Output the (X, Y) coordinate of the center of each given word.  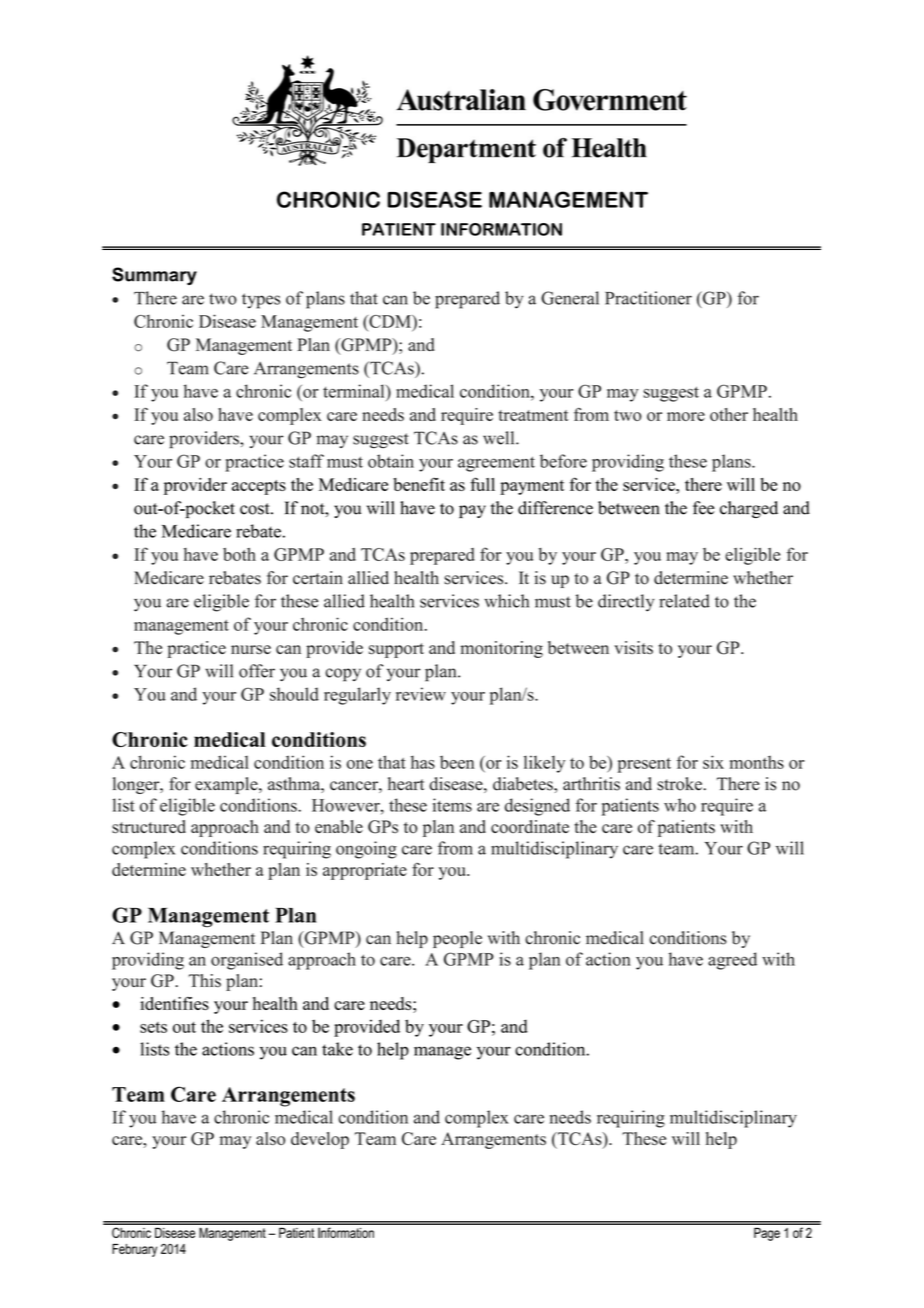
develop (320, 1140)
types (261, 301)
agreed (732, 961)
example (227, 785)
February (134, 1250)
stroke (679, 784)
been (457, 762)
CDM (390, 321)
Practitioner (648, 298)
